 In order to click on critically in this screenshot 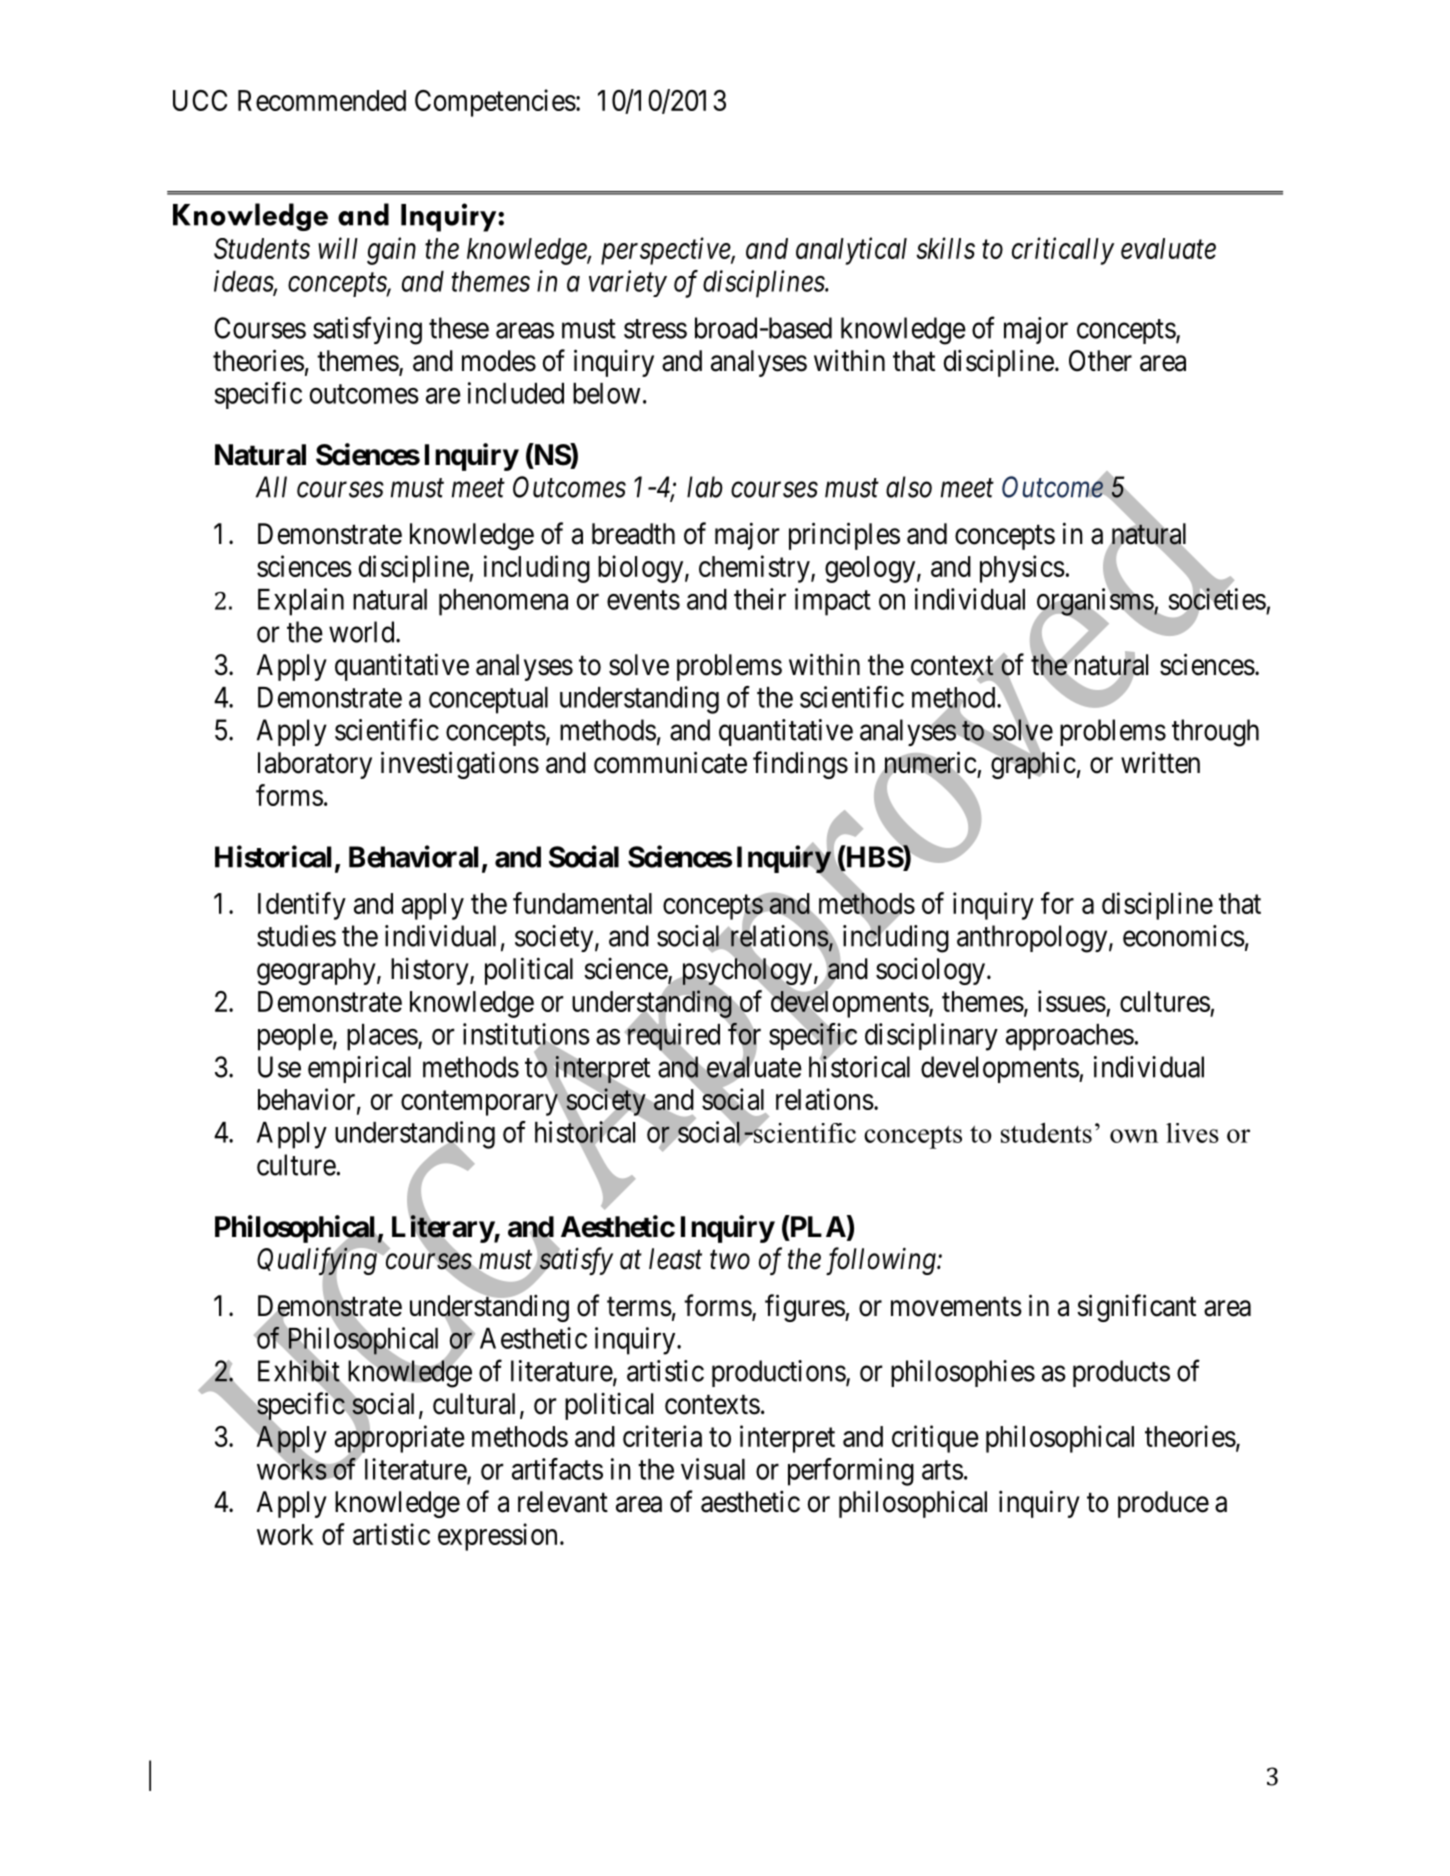, I will do `click(1063, 251)`.
